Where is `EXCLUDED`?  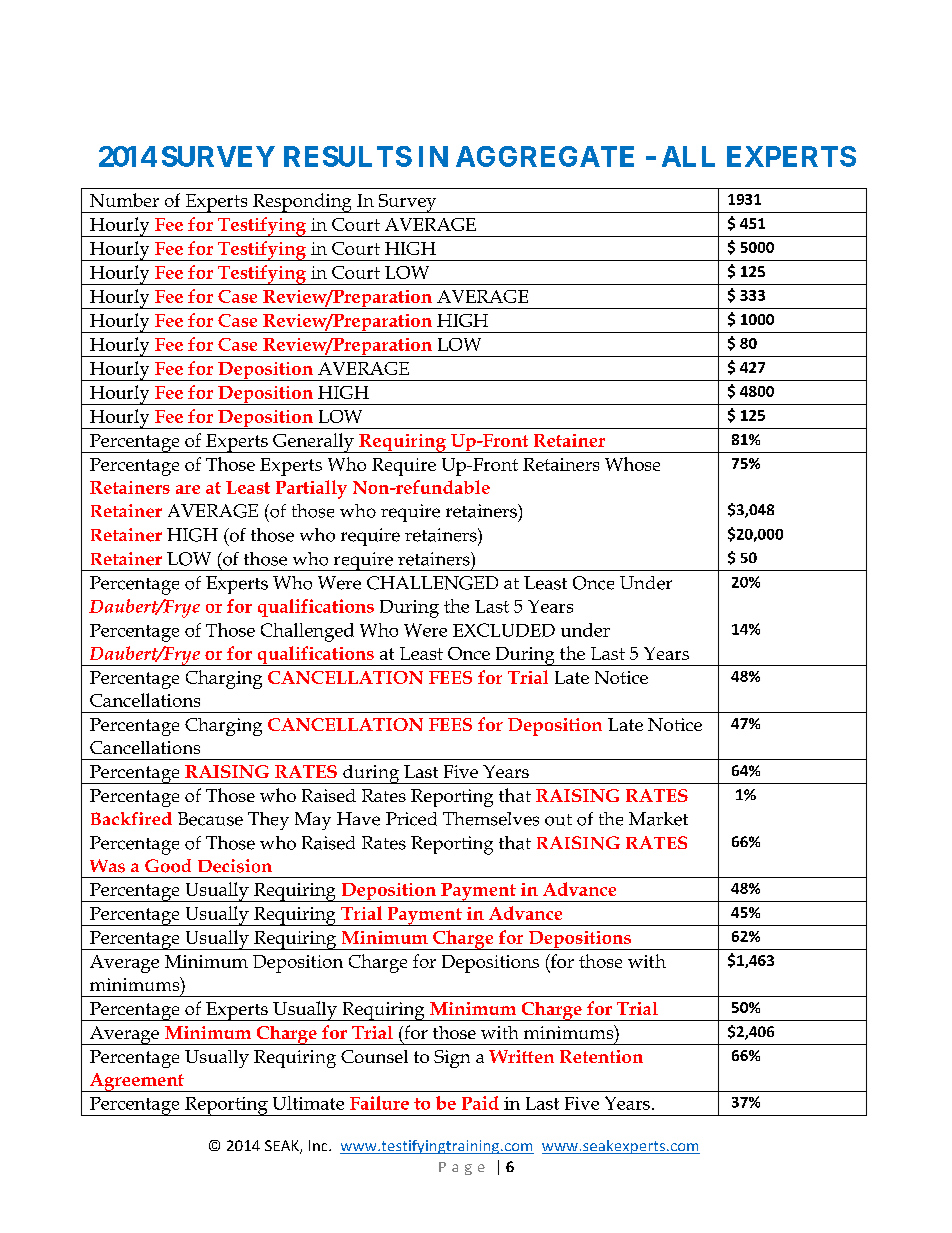 EXCLUDED is located at coordinates (504, 630).
